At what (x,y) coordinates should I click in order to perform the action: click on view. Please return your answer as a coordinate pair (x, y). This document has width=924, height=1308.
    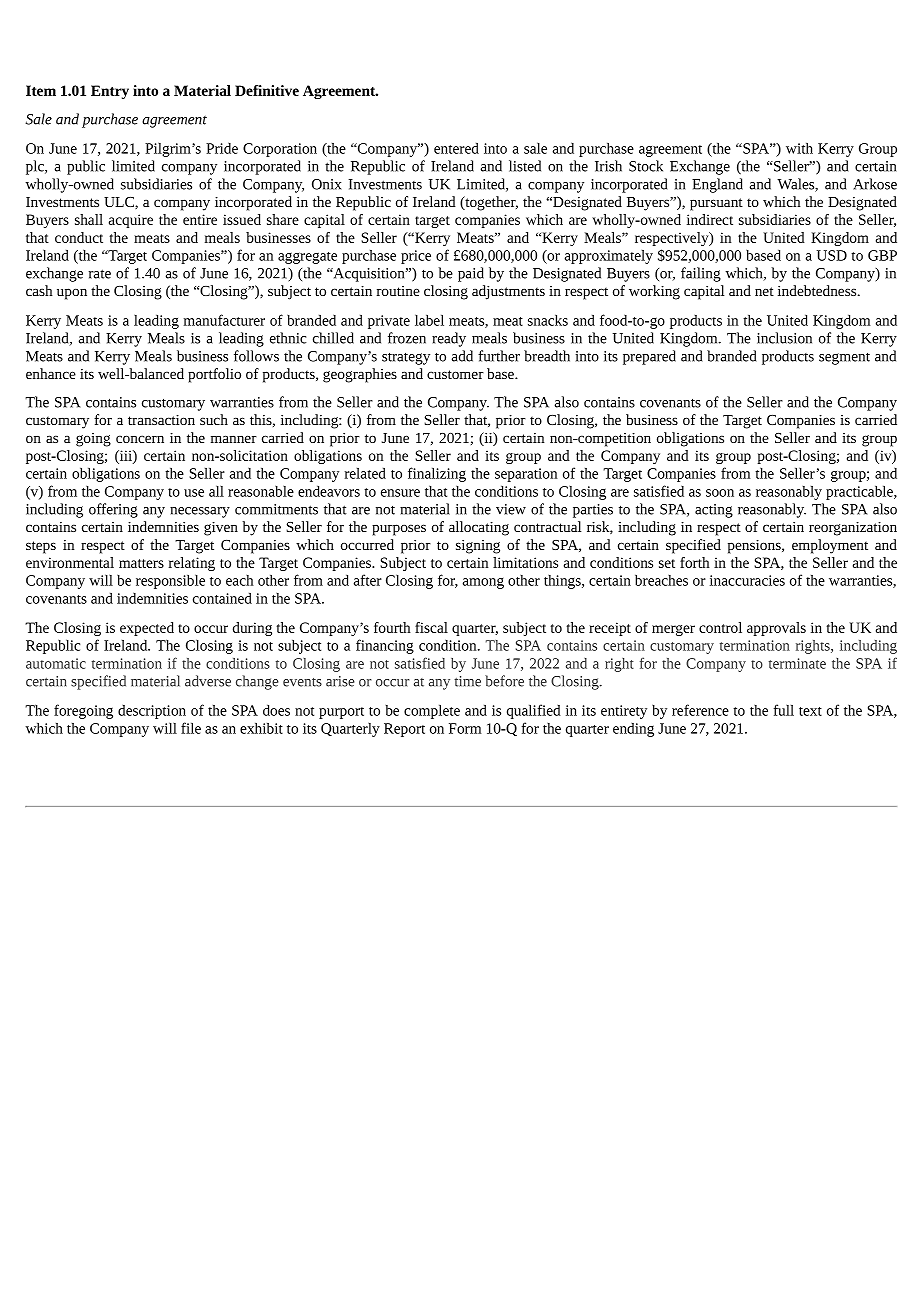
    Looking at the image, I should click on (511, 509).
